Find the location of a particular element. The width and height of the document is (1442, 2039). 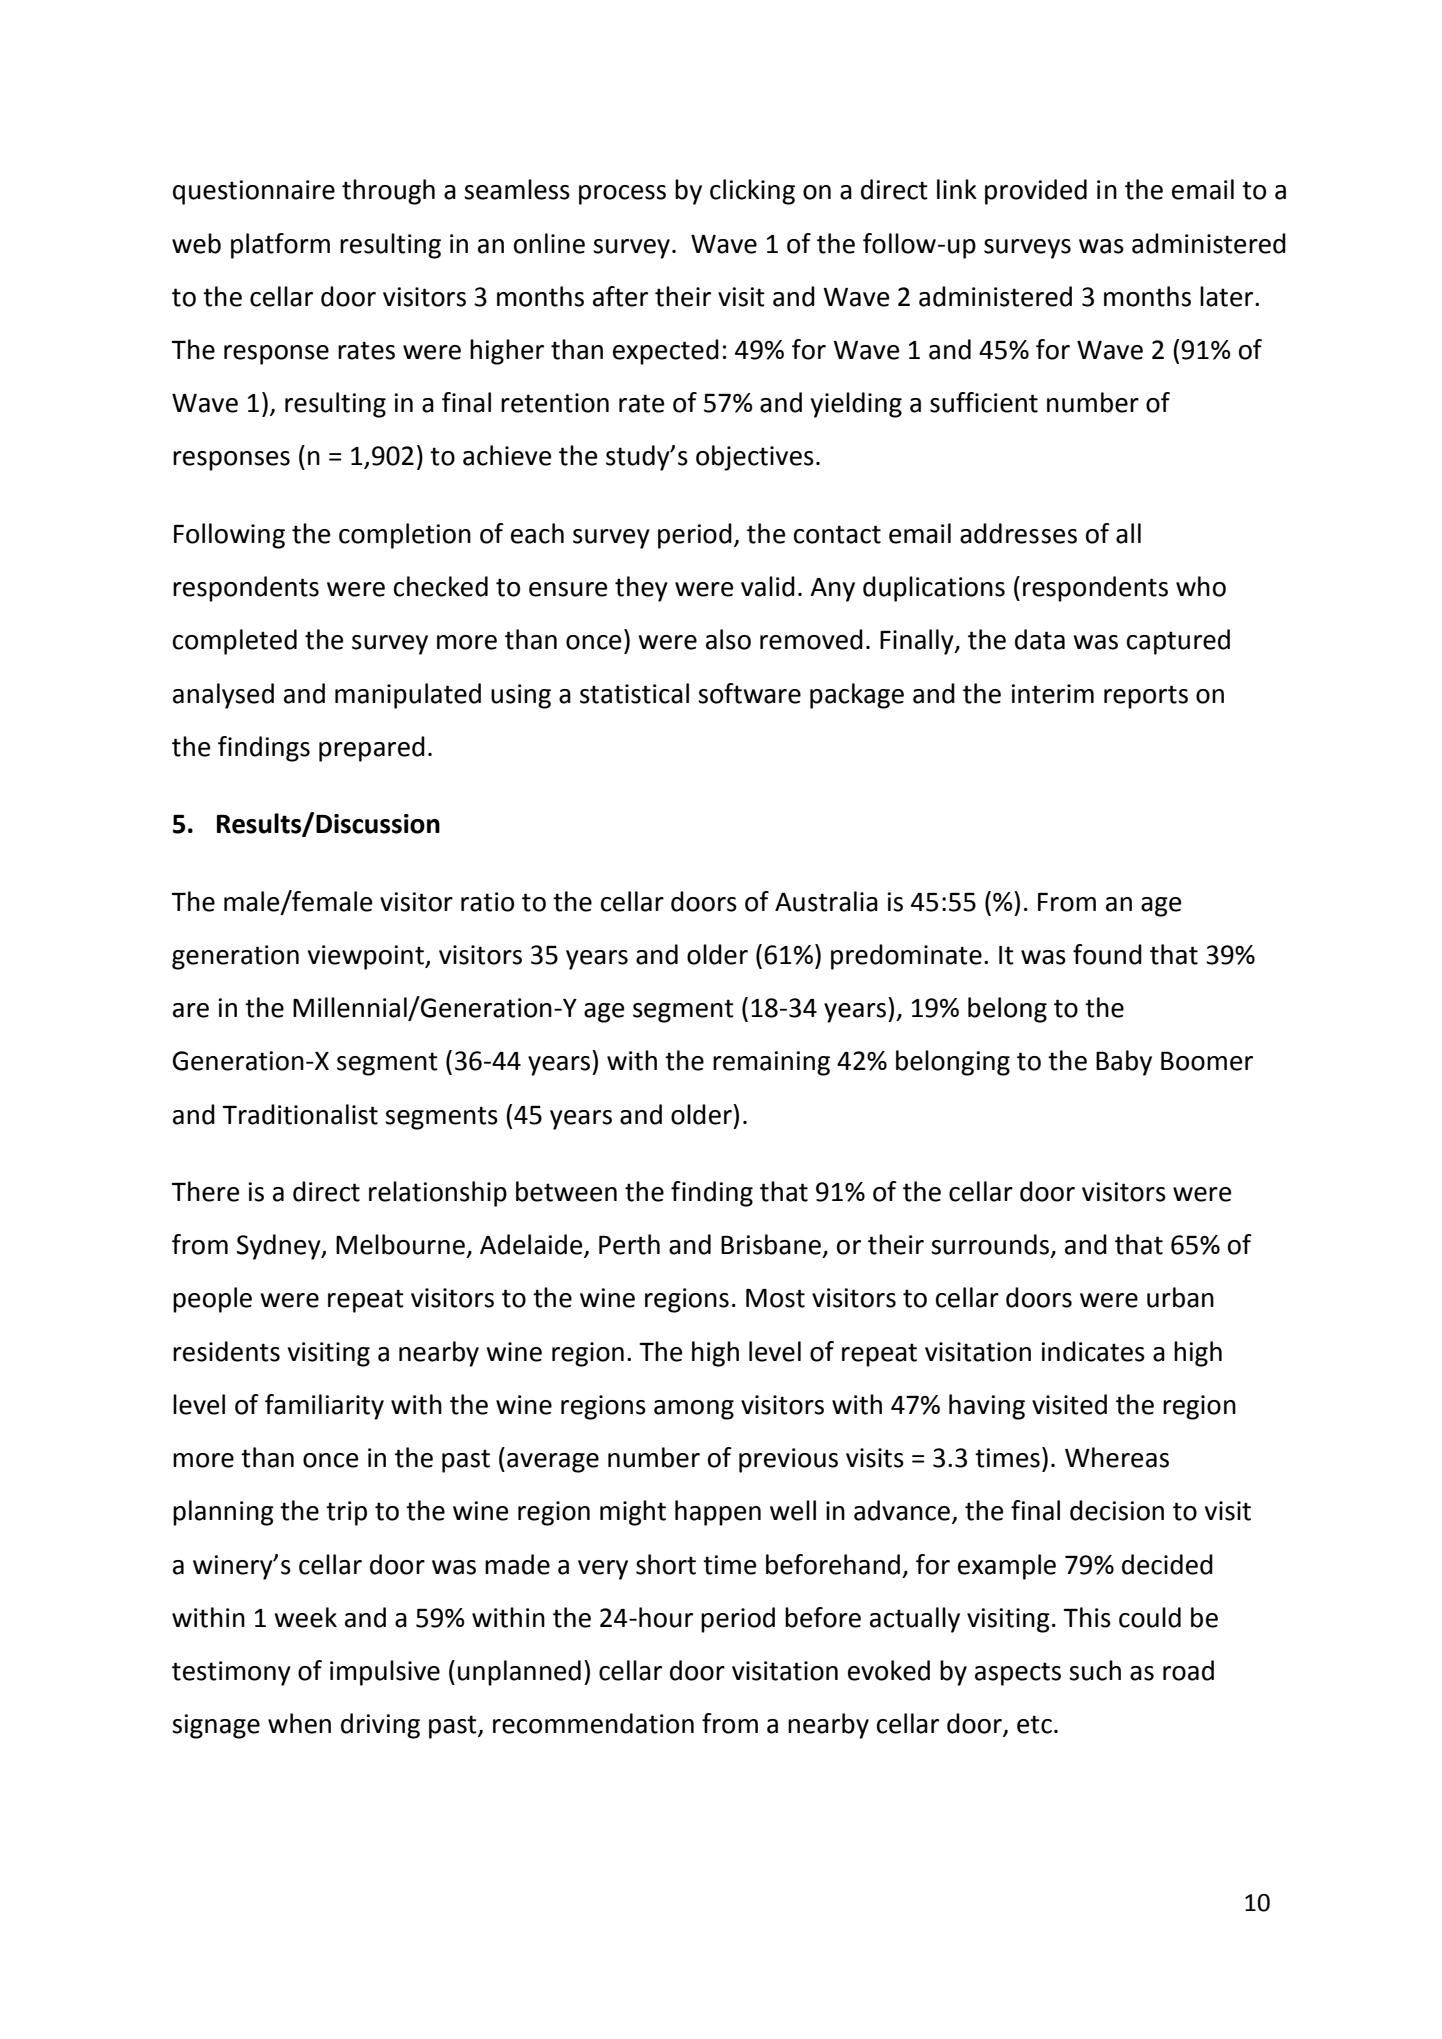

recommendation is located at coordinates (593, 1723).
